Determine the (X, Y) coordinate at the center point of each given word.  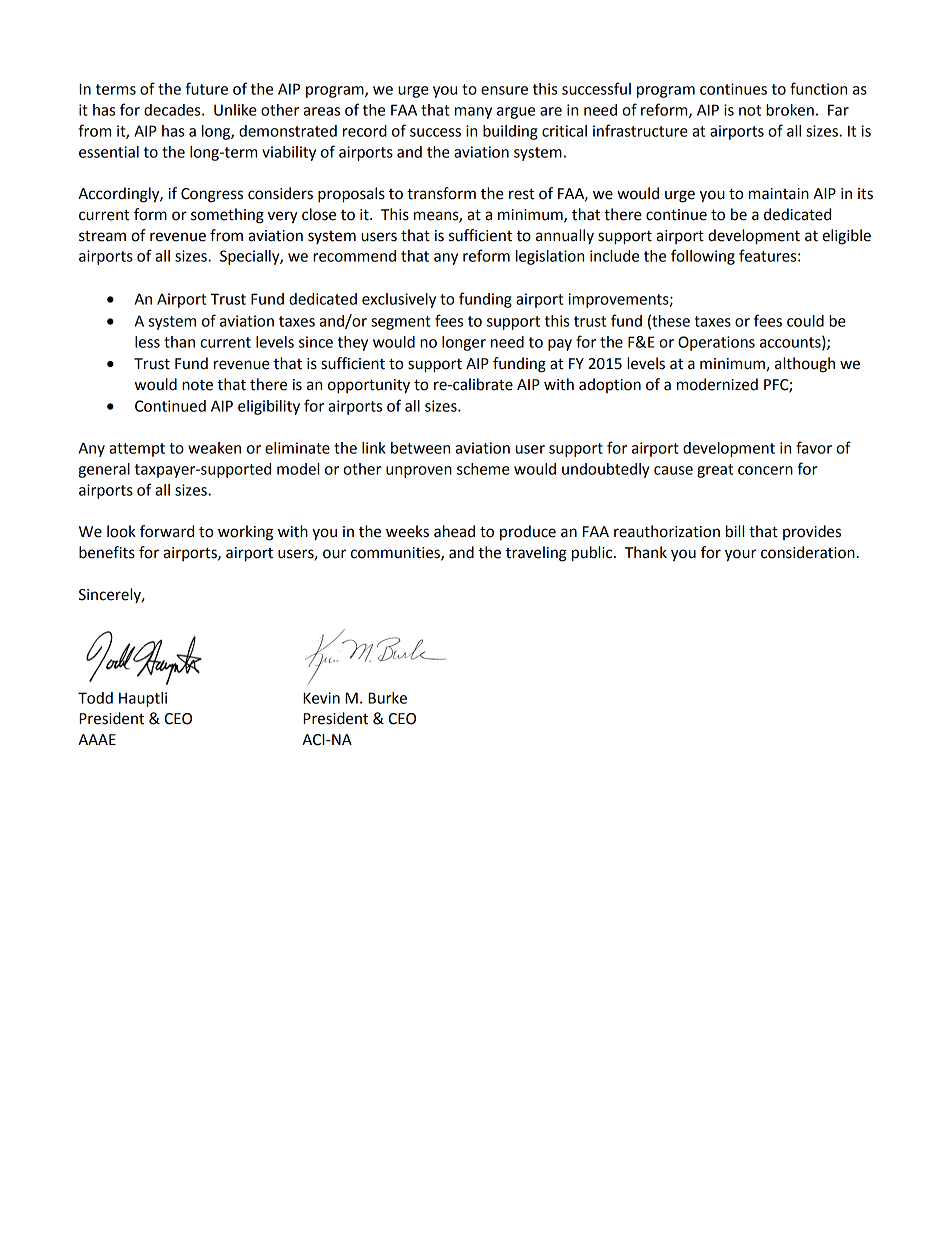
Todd (95, 698)
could (805, 321)
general (104, 470)
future (207, 88)
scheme (483, 469)
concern (765, 470)
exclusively (399, 300)
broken (790, 110)
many (473, 113)
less (147, 342)
